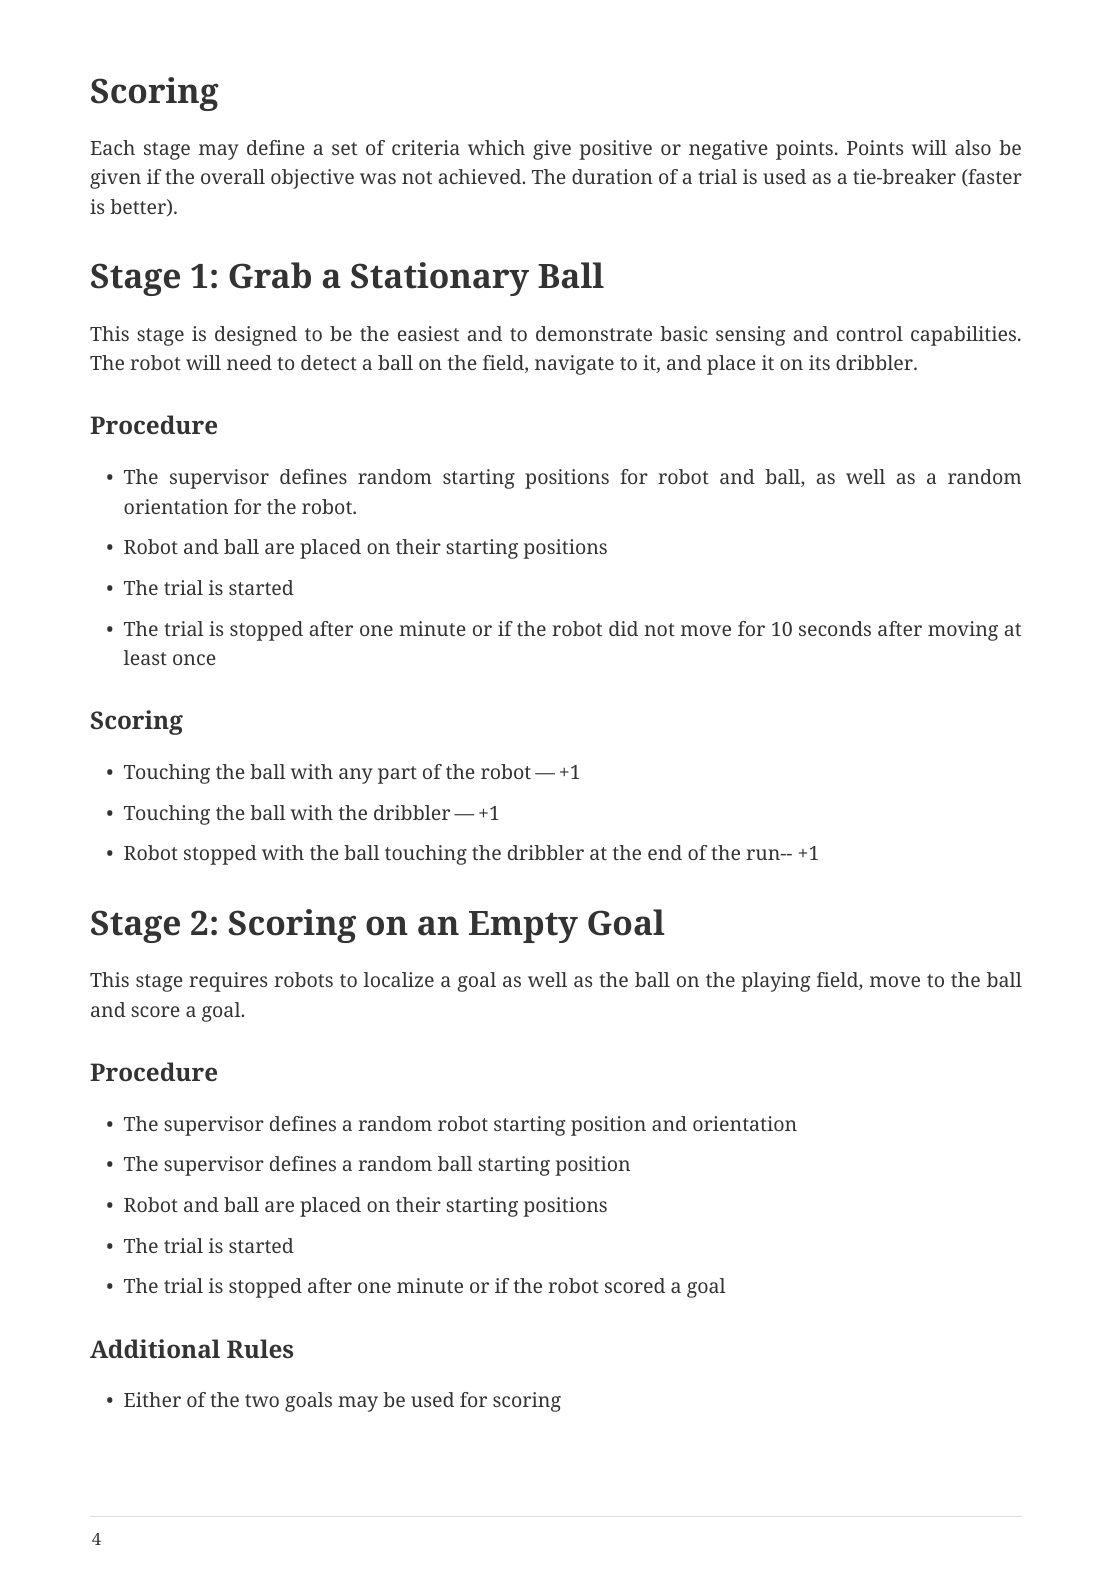  Describe the element at coordinates (835, 628) in the screenshot. I see `seconds` at that location.
